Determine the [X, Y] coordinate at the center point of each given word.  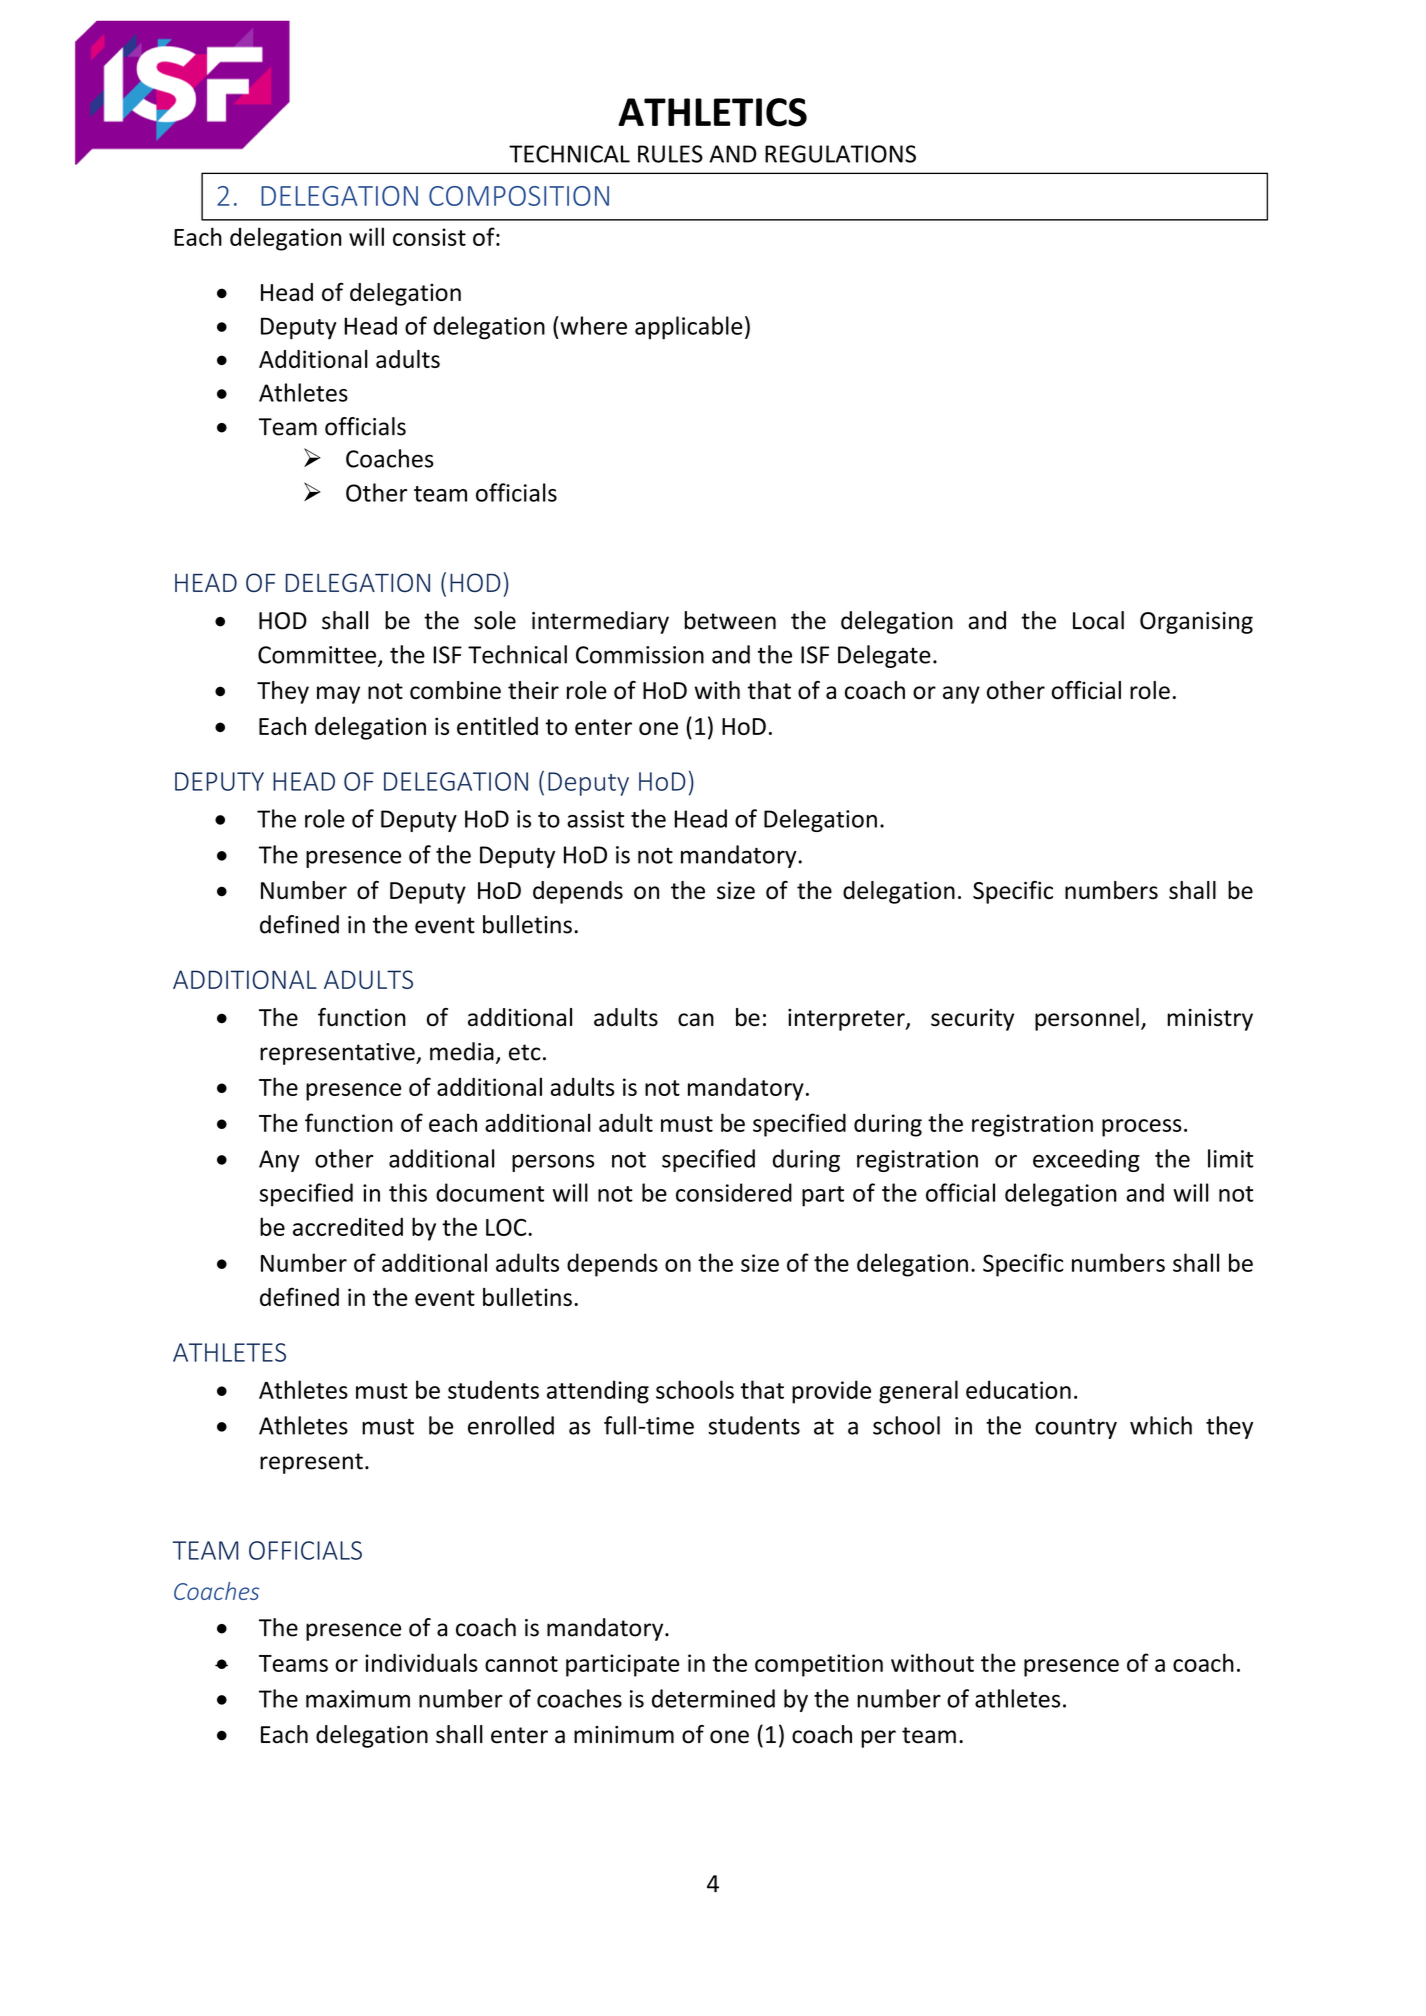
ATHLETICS [712, 112]
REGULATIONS [840, 154]
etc [525, 1052]
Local [1098, 620]
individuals [421, 1662]
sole [495, 620]
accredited [348, 1226]
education [1018, 1389]
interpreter [847, 1020]
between [730, 620]
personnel [1087, 1019]
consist [429, 237]
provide [831, 1392]
